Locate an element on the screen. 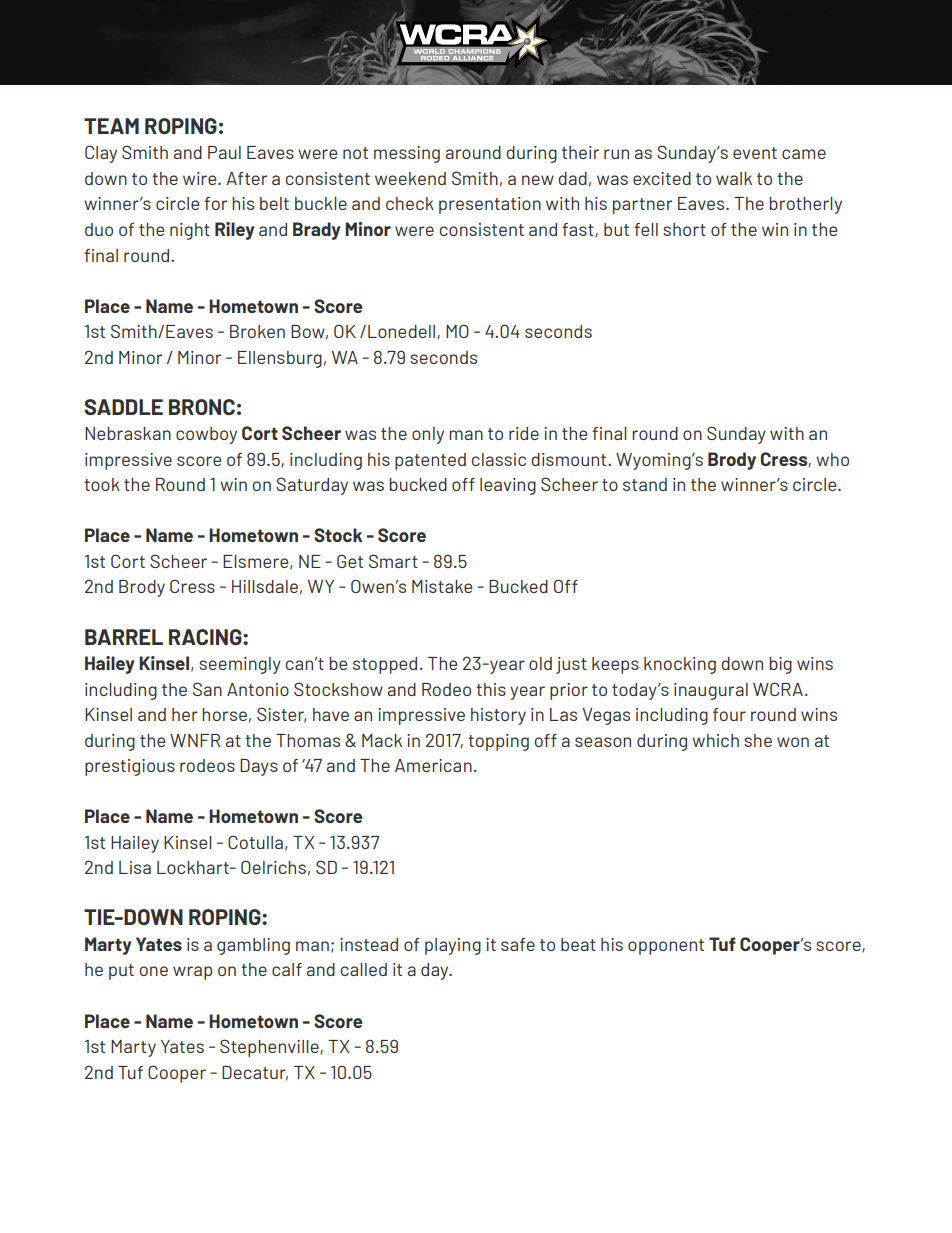  messing is located at coordinates (407, 154).
